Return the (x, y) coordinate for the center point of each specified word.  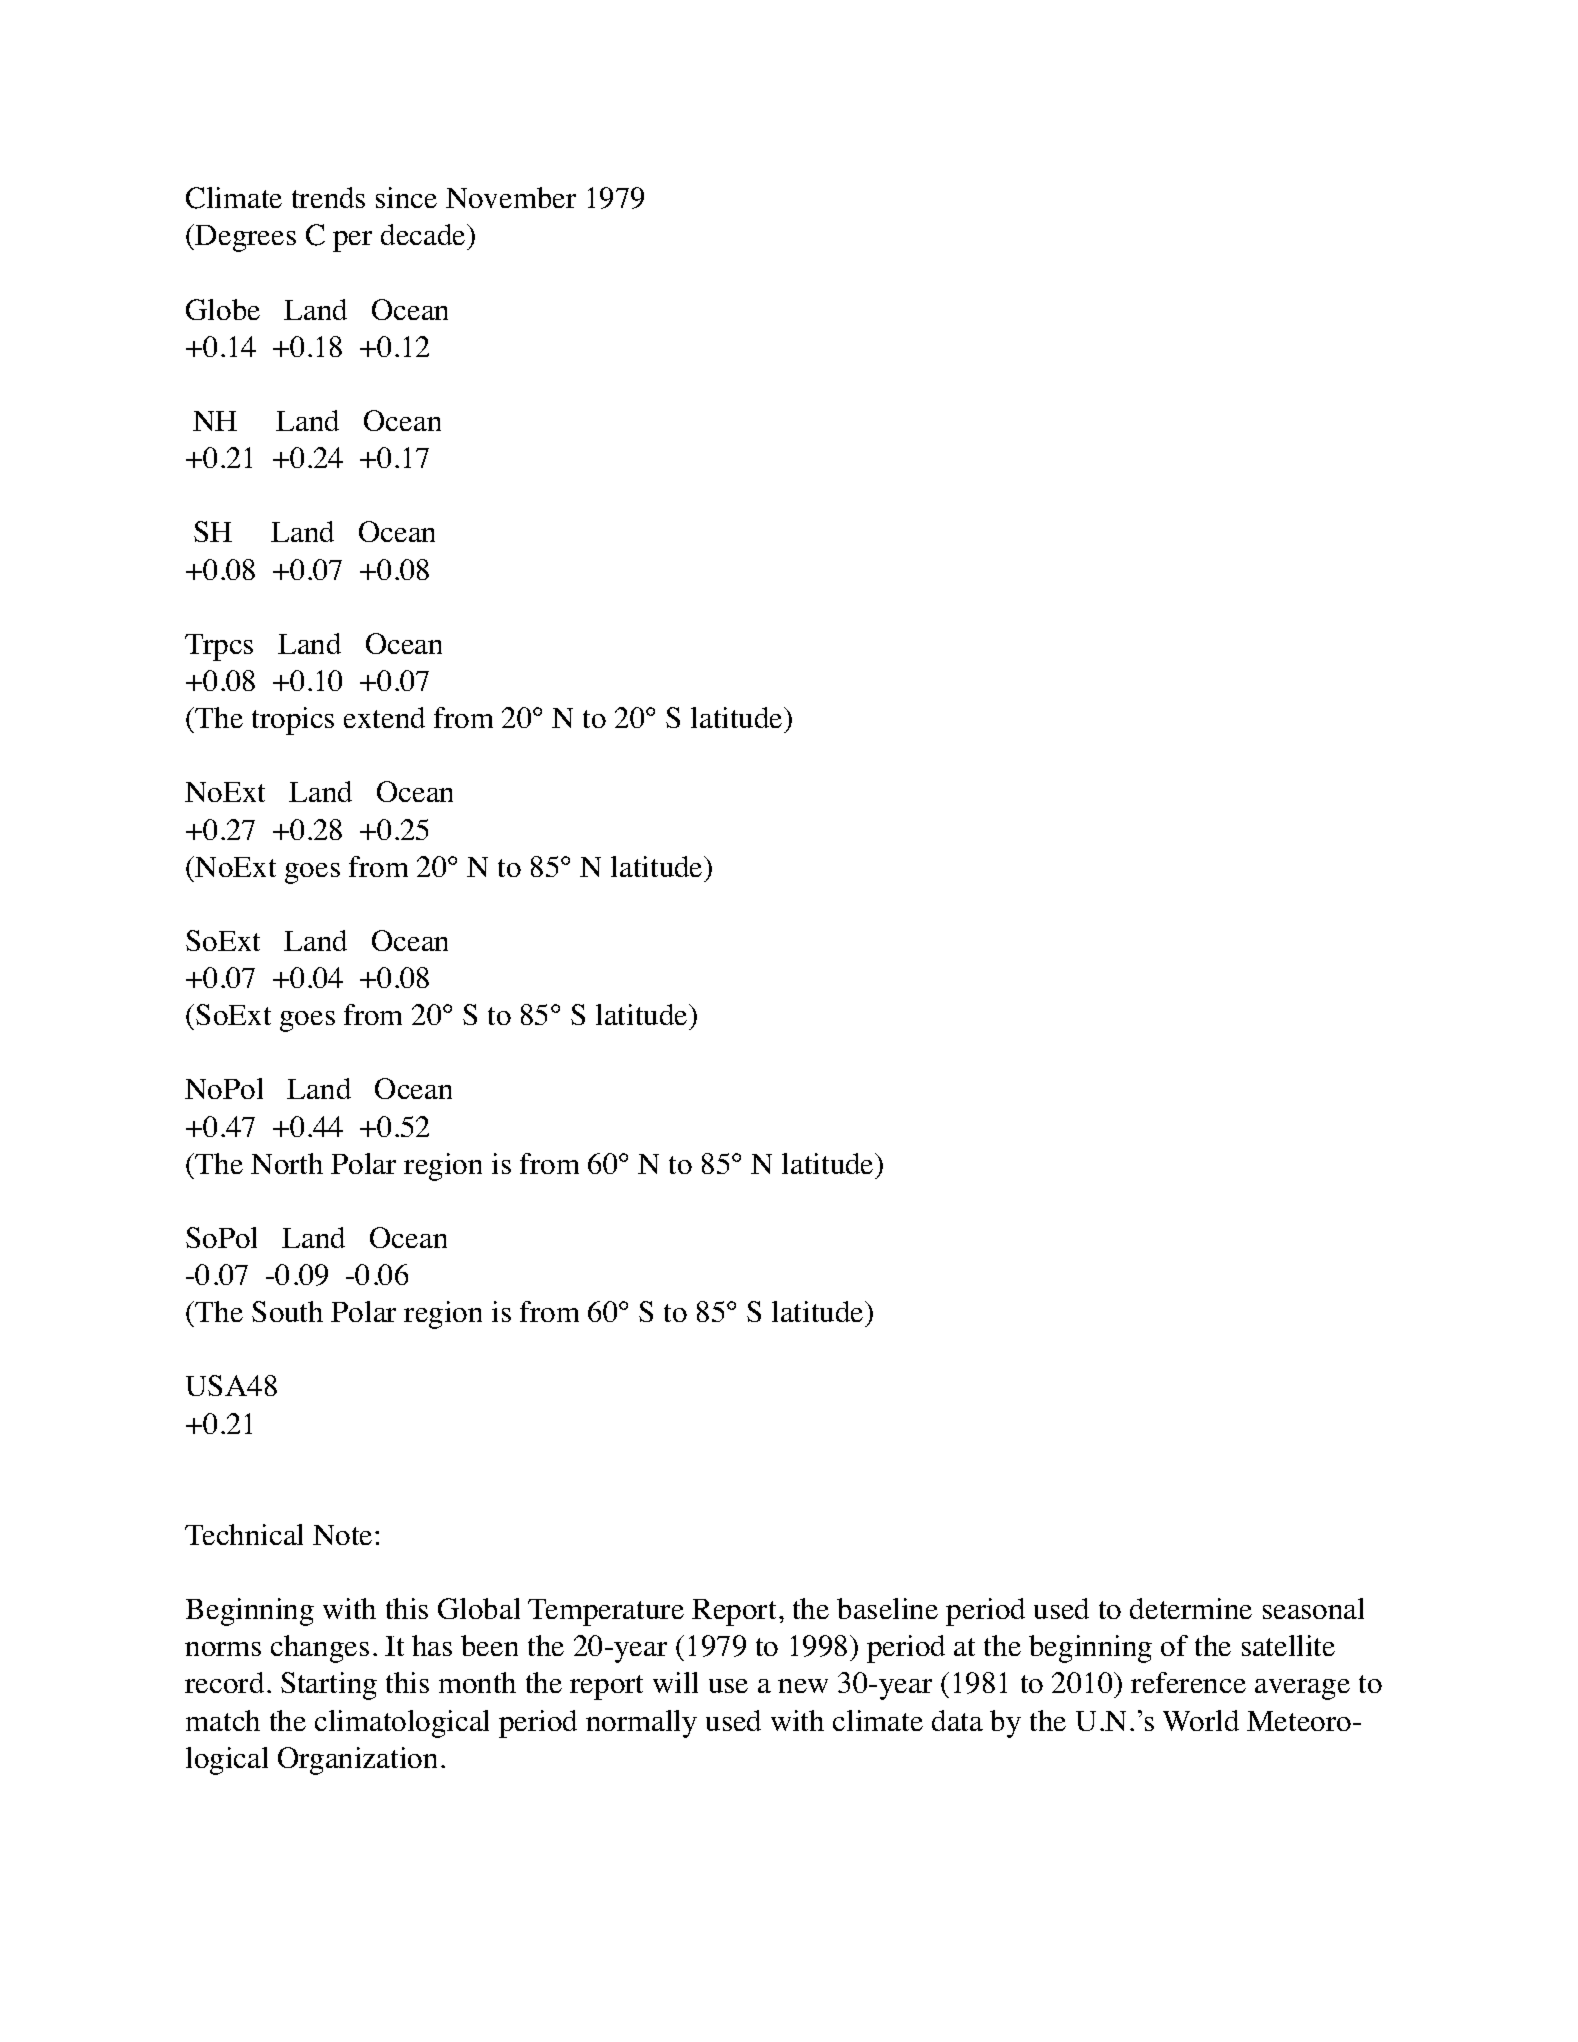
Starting (329, 1686)
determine (1191, 1608)
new (803, 1686)
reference (1188, 1682)
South (287, 1311)
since (406, 197)
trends (328, 197)
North (287, 1163)
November (511, 197)
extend (384, 717)
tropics (293, 721)
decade (424, 234)
